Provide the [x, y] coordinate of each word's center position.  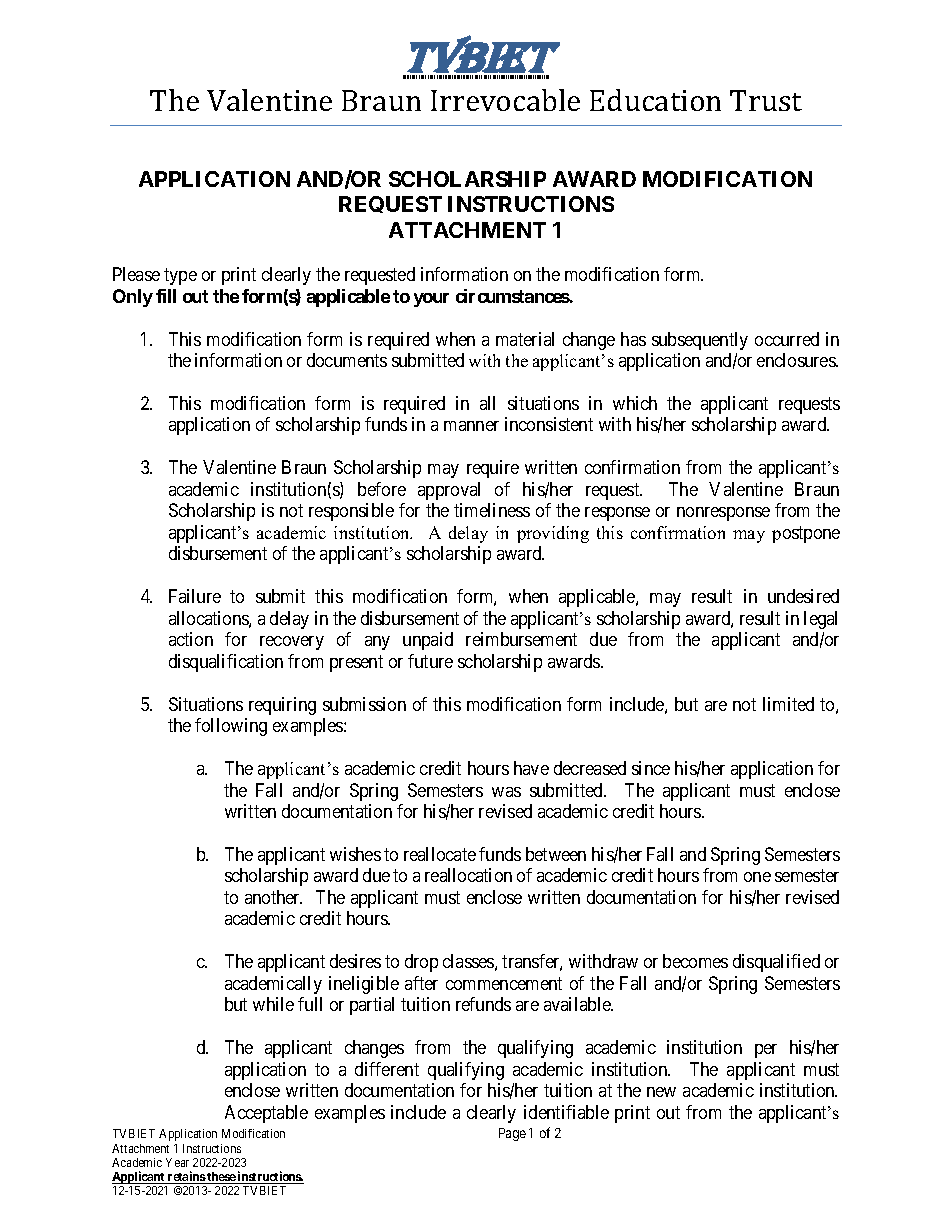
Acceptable [266, 1114]
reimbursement [521, 639]
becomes [695, 961]
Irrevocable [505, 100]
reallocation [468, 875]
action [191, 639]
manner [471, 426]
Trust [766, 100]
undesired [803, 596]
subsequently [700, 341]
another [273, 897]
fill [166, 296]
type [180, 276]
